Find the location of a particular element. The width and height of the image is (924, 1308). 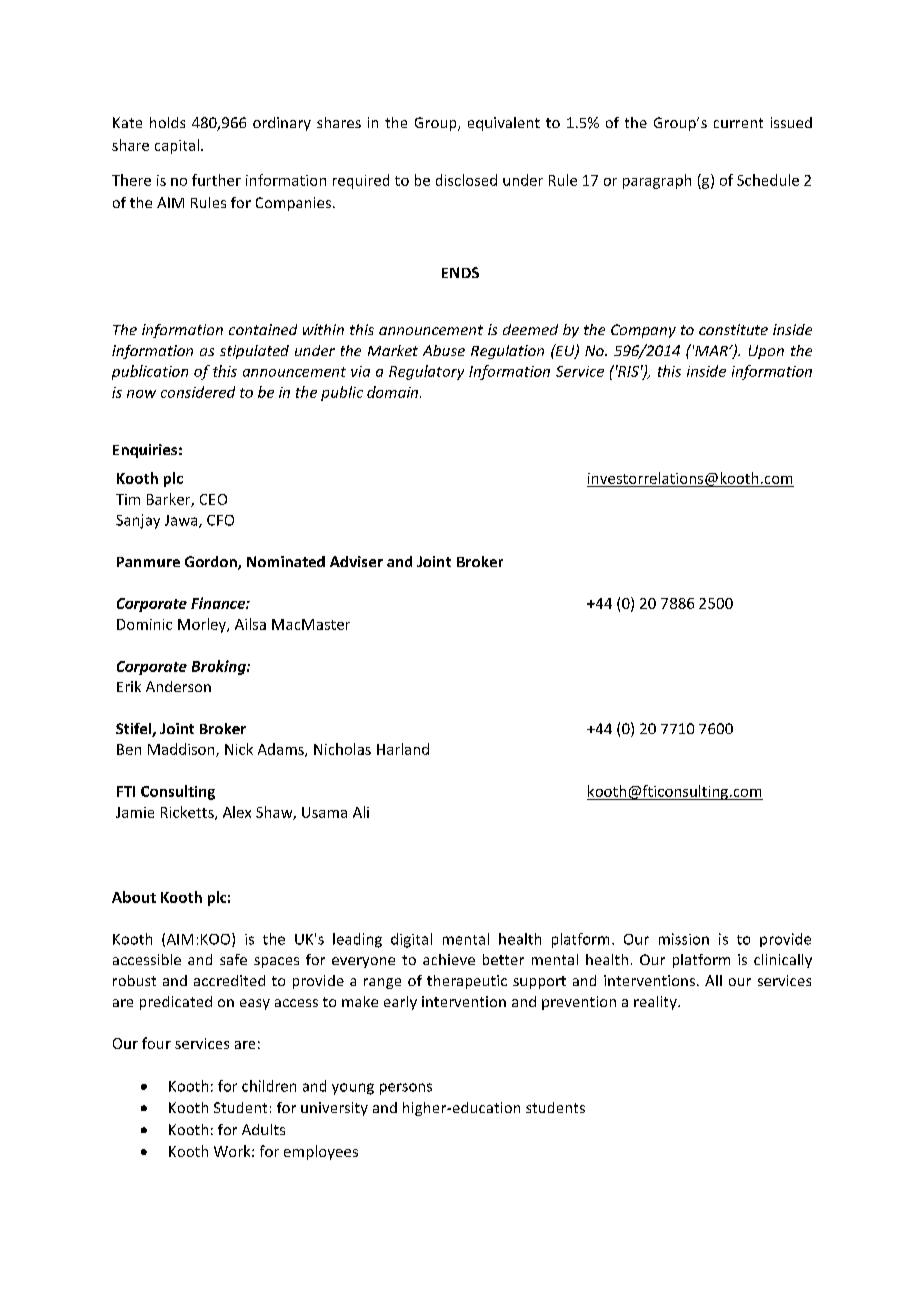

persons is located at coordinates (406, 1089).
